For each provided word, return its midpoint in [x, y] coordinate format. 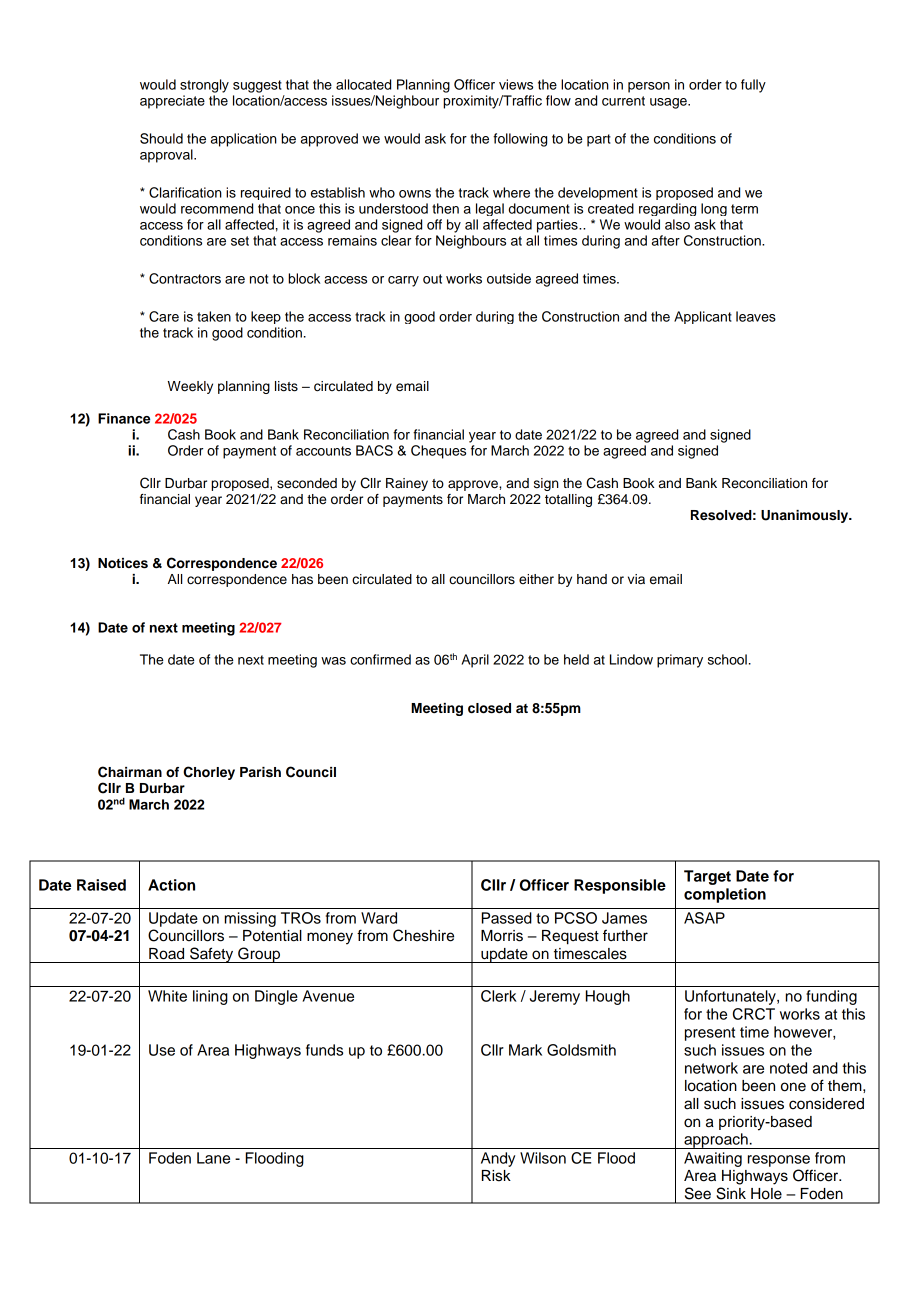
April [475, 661]
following [520, 140]
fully [753, 86]
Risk [496, 1176]
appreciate [172, 102]
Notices [123, 563]
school [727, 659]
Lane [213, 1158]
